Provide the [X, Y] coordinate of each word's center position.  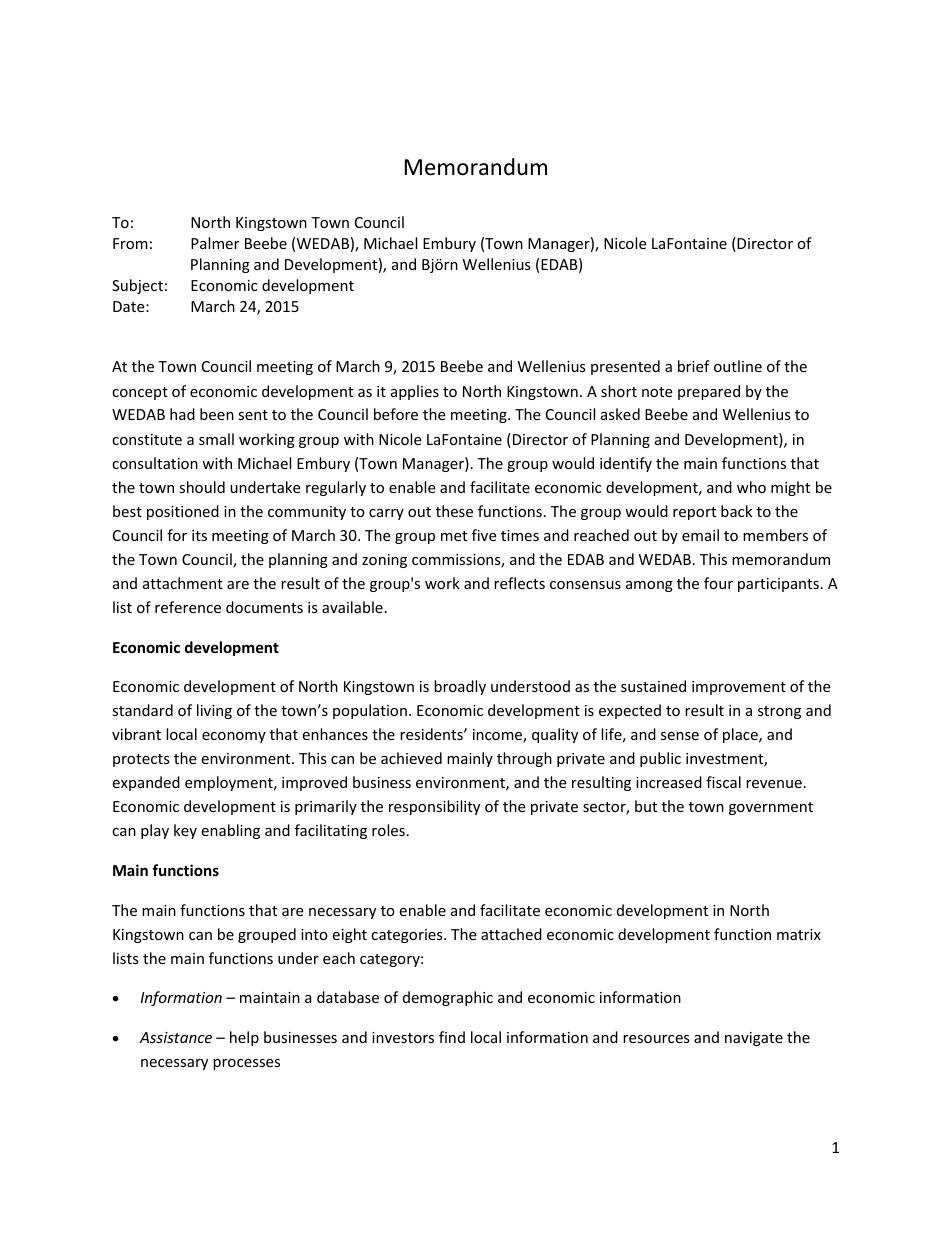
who [751, 487]
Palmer [215, 243]
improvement [739, 688]
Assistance [175, 1037]
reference [188, 607]
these [454, 511]
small [216, 439]
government [771, 808]
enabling [230, 831]
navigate [754, 1039]
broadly [460, 687]
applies [415, 392]
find [452, 1037]
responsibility [434, 807]
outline [738, 366]
